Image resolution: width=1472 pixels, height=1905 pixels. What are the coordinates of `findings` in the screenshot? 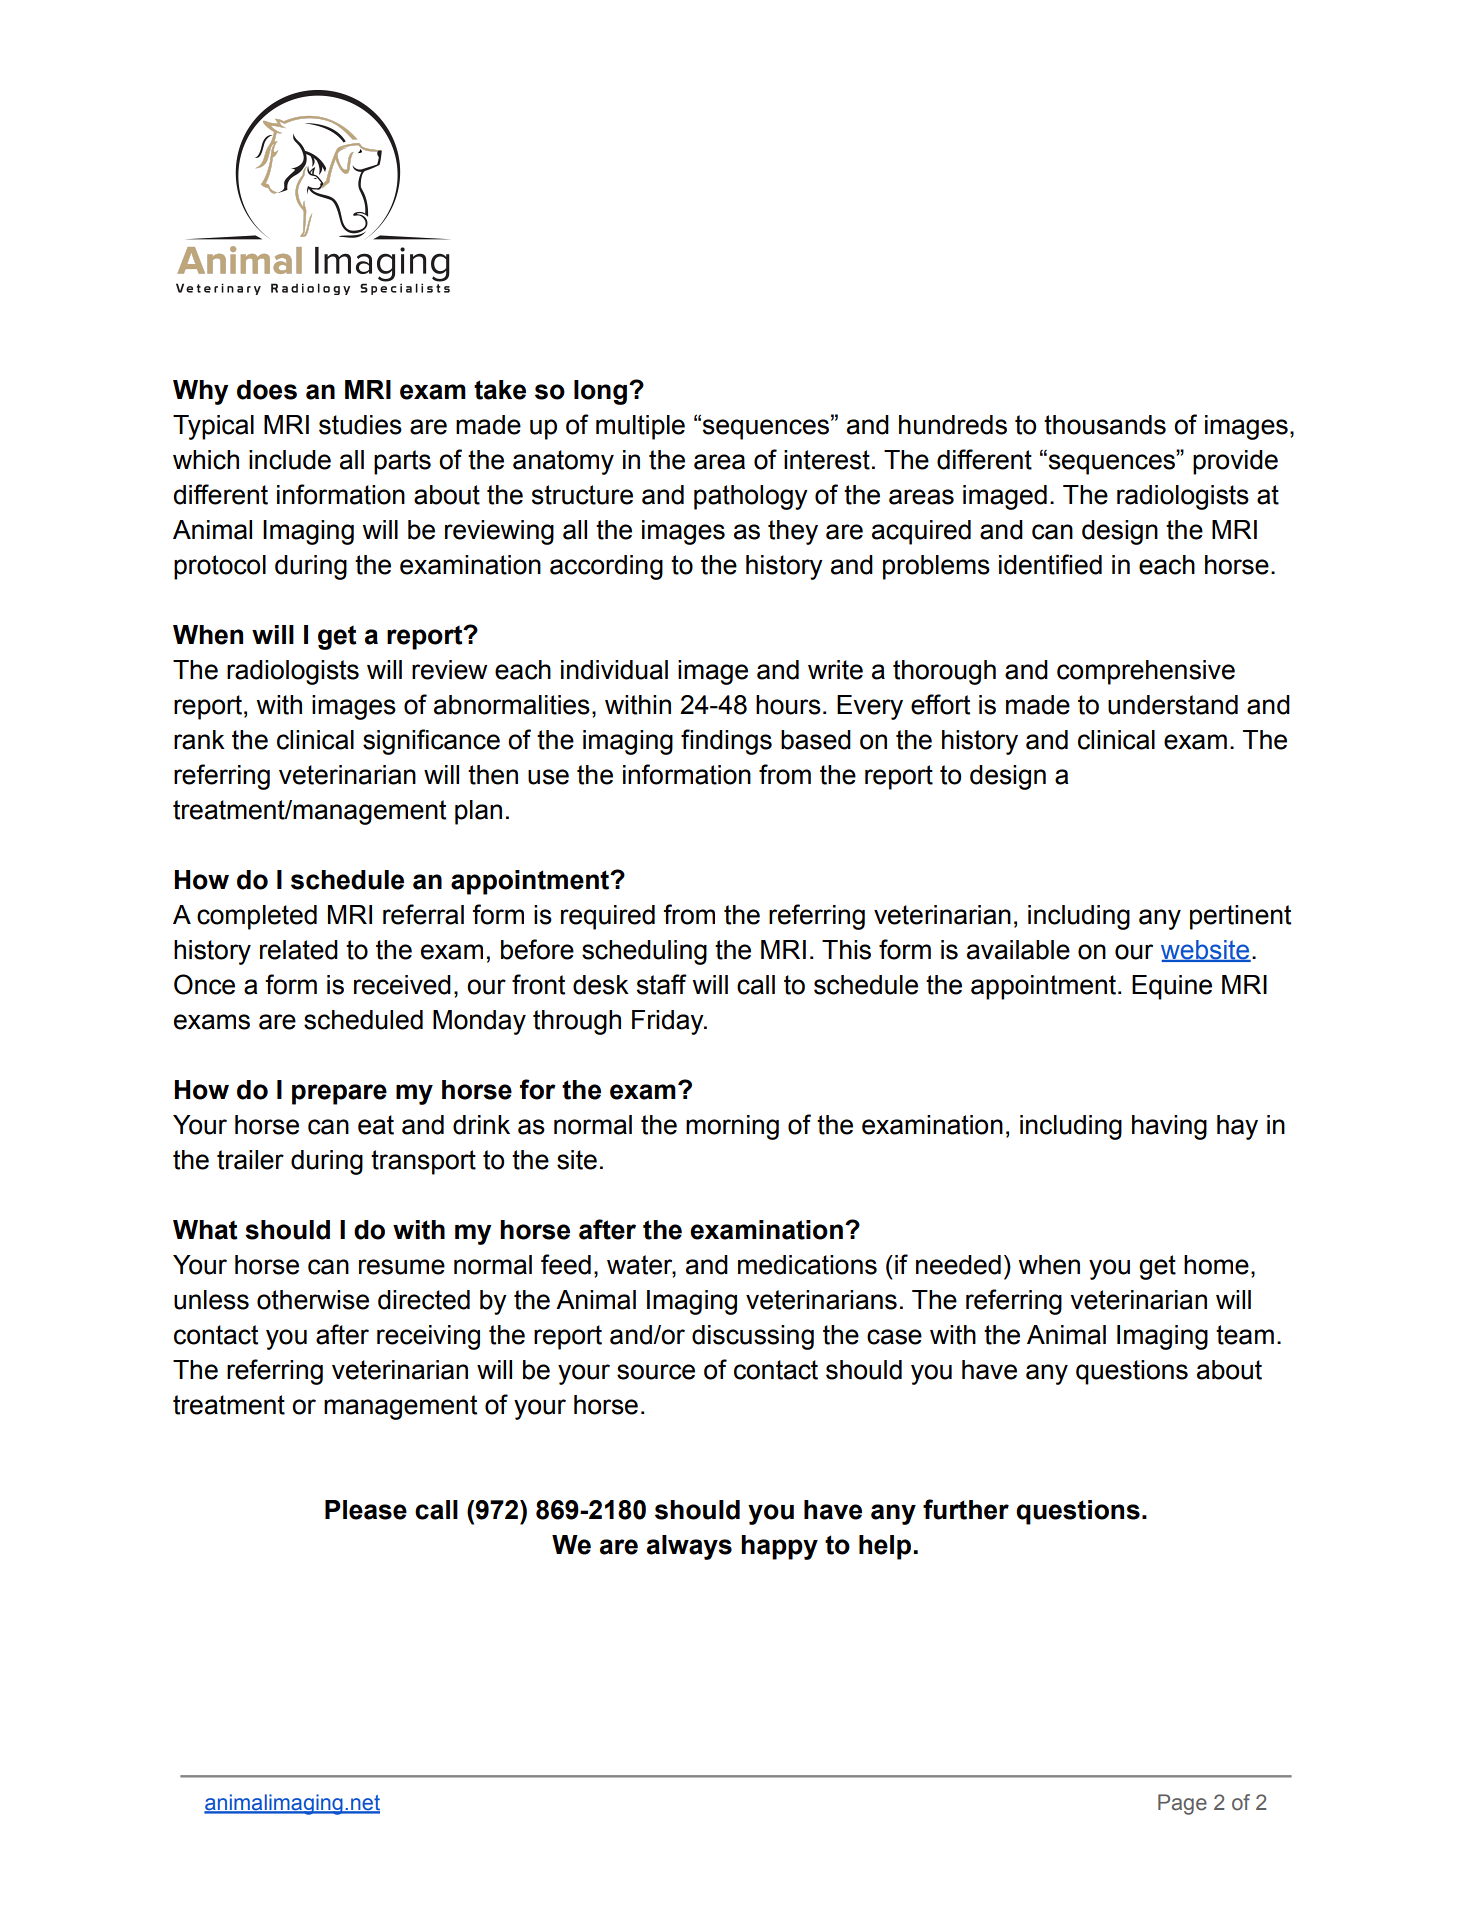 It's located at (726, 742).
